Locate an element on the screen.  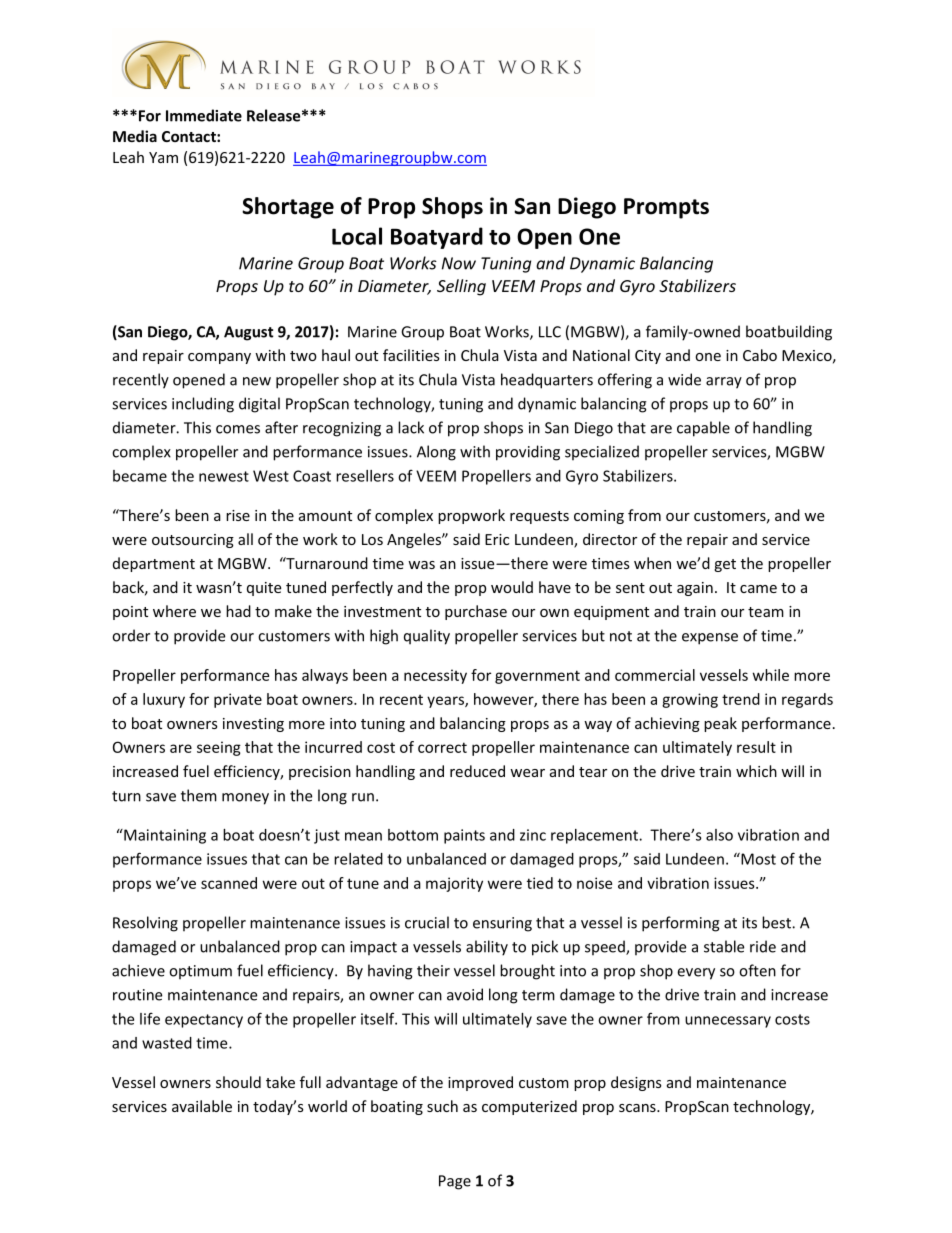
capable is located at coordinates (703, 429).
